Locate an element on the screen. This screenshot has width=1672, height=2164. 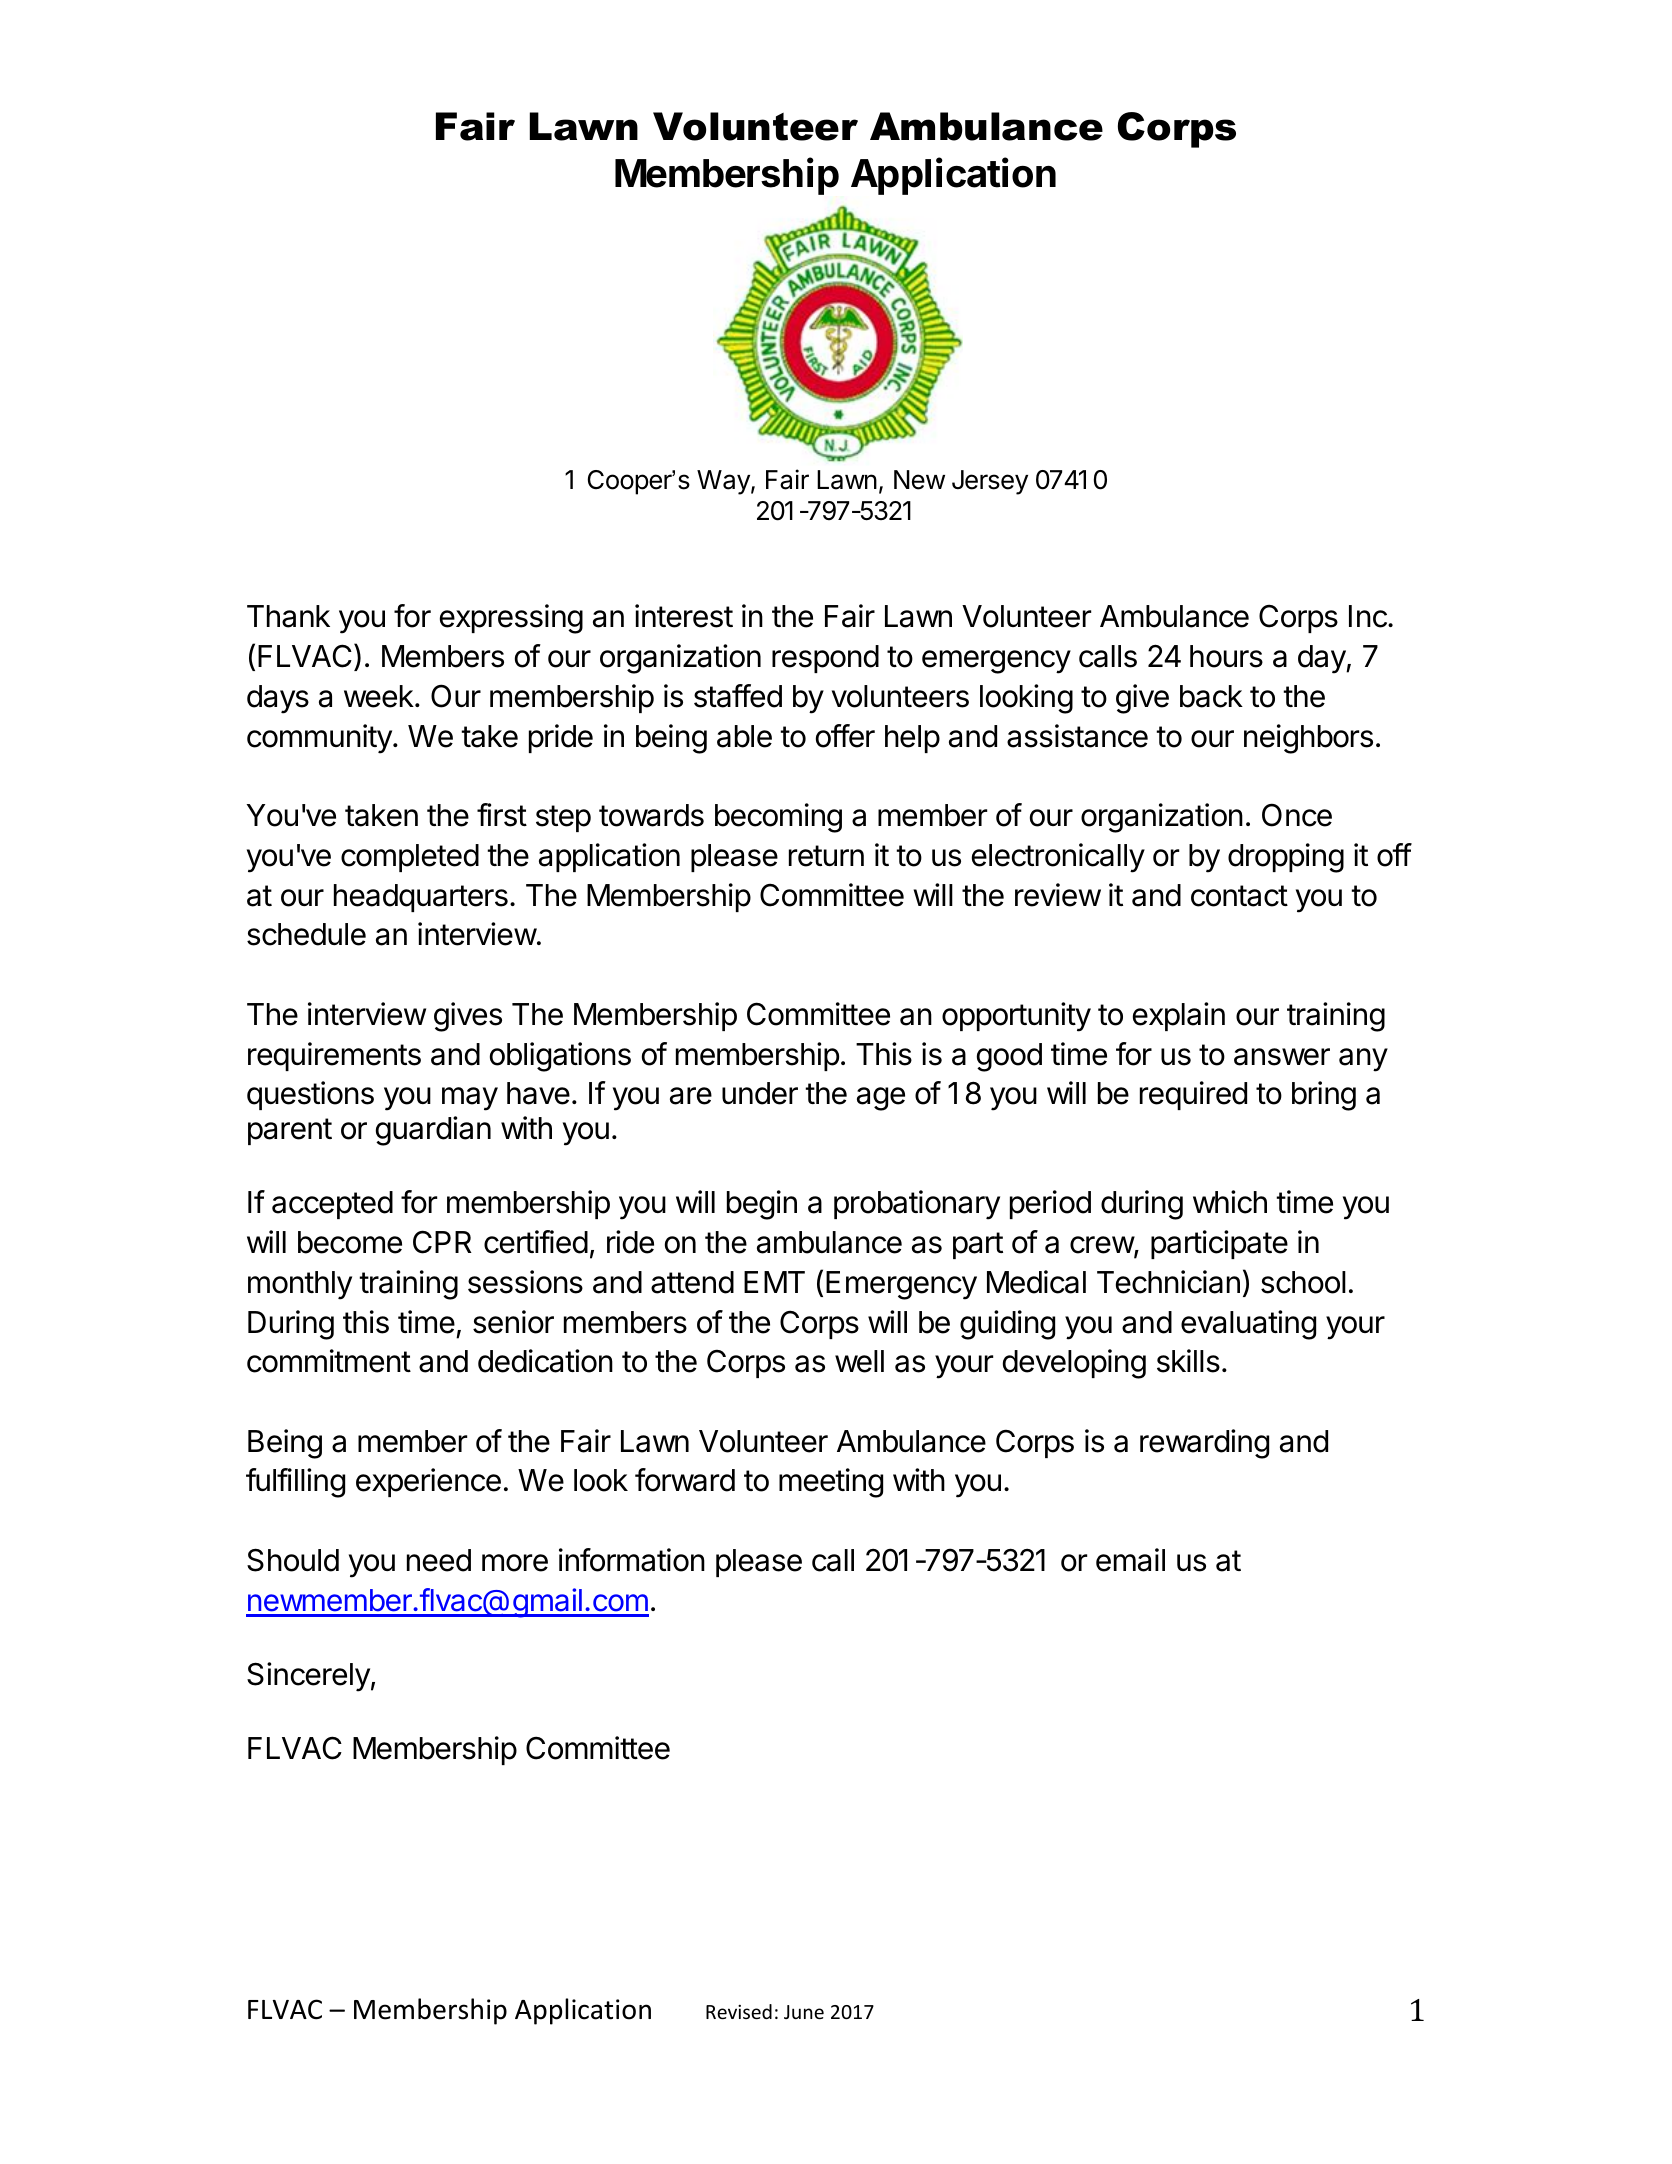
need is located at coordinates (439, 1560).
